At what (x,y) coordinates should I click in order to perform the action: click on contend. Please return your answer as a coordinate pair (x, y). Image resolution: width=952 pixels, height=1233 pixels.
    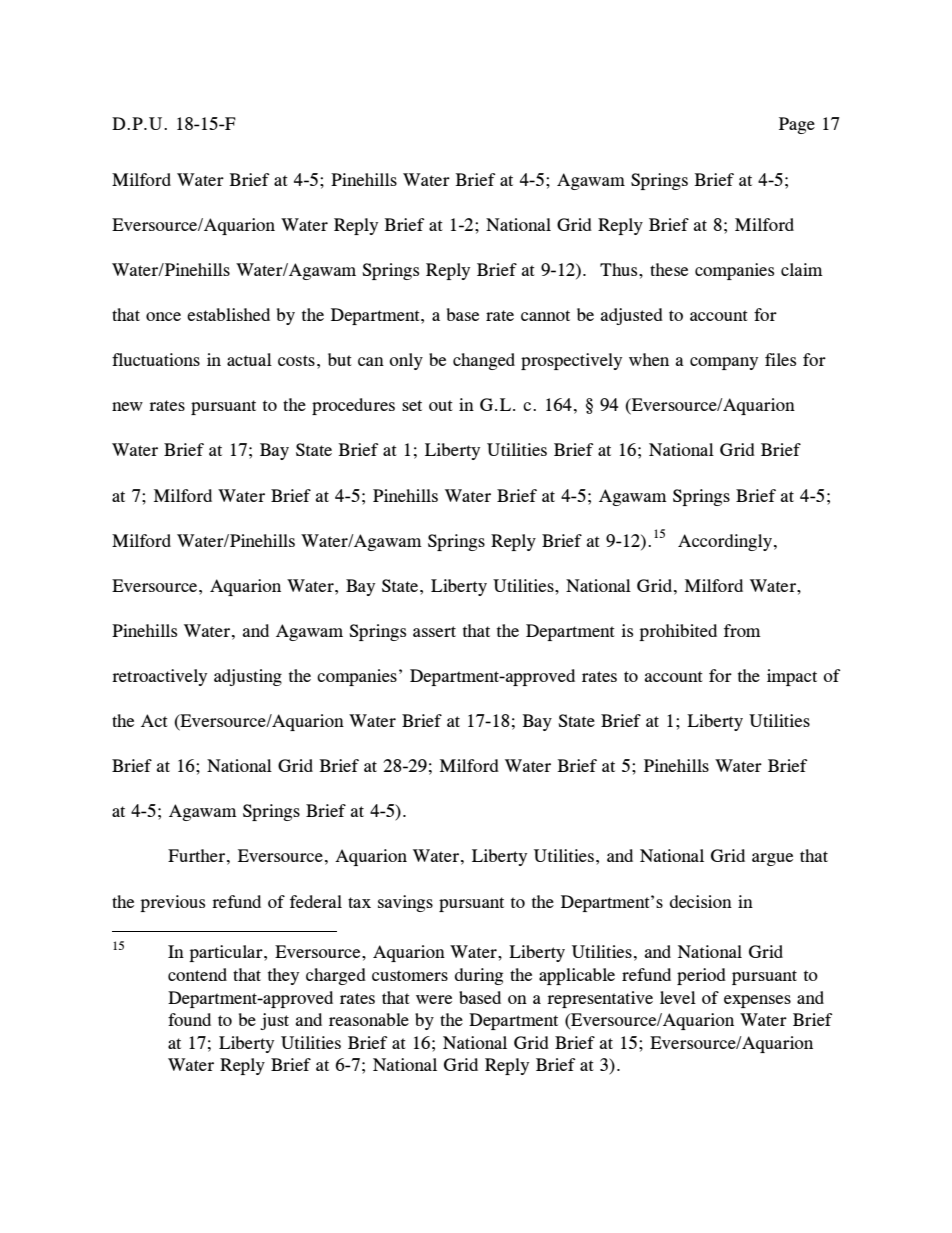
    Looking at the image, I should click on (197, 974).
